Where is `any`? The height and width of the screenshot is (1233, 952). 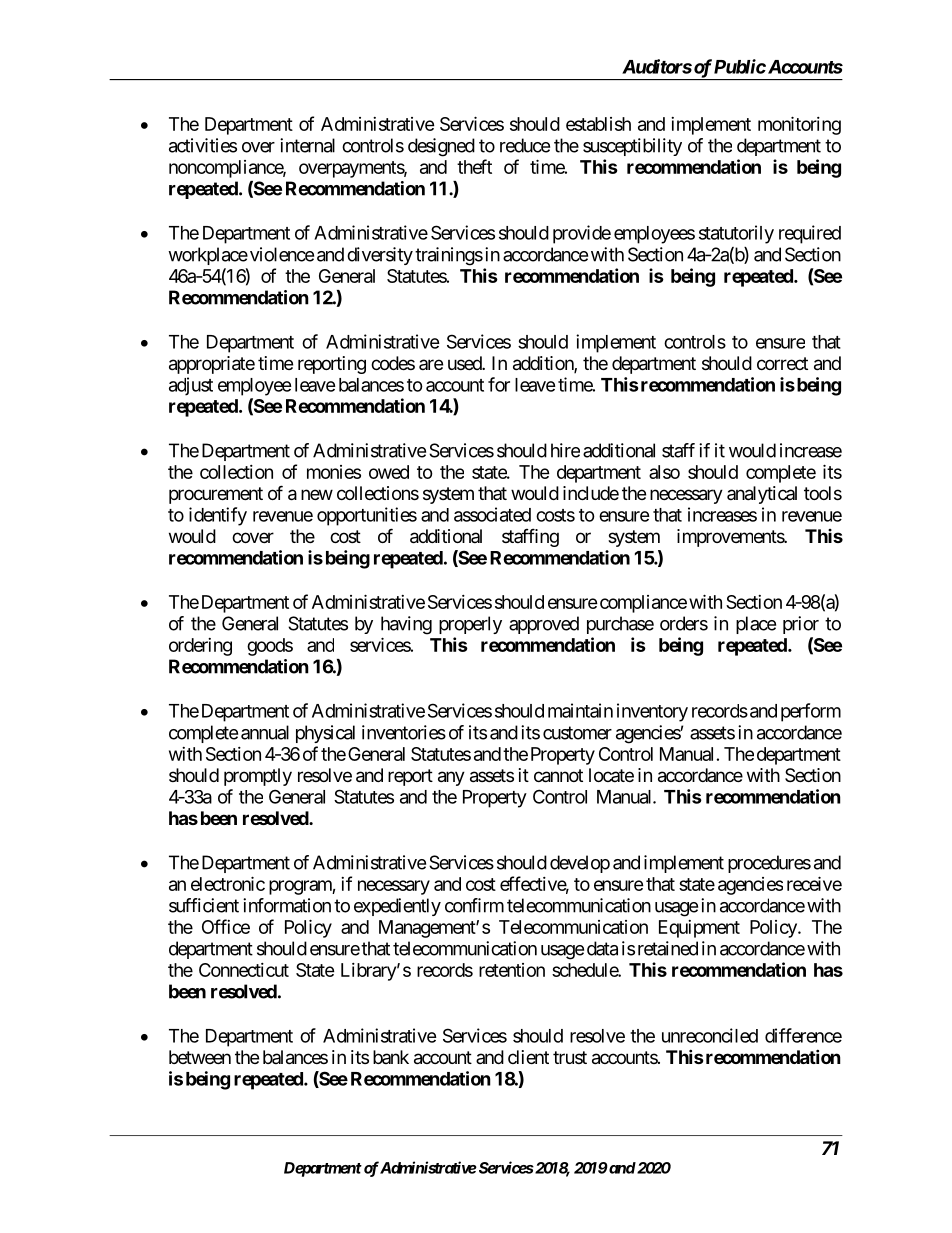 any is located at coordinates (451, 778).
